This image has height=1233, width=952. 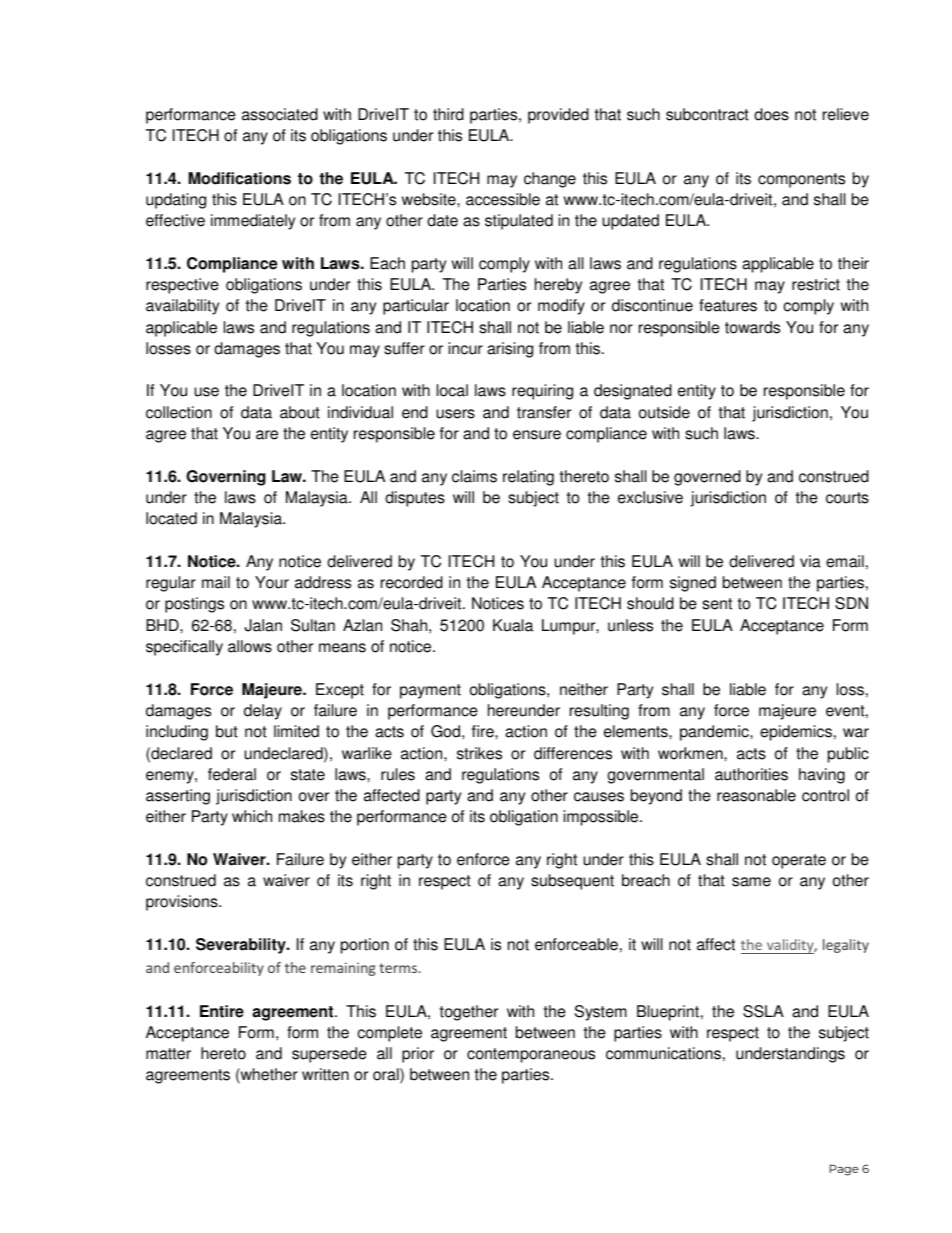 What do you see at coordinates (771, 114) in the image?
I see `does` at bounding box center [771, 114].
